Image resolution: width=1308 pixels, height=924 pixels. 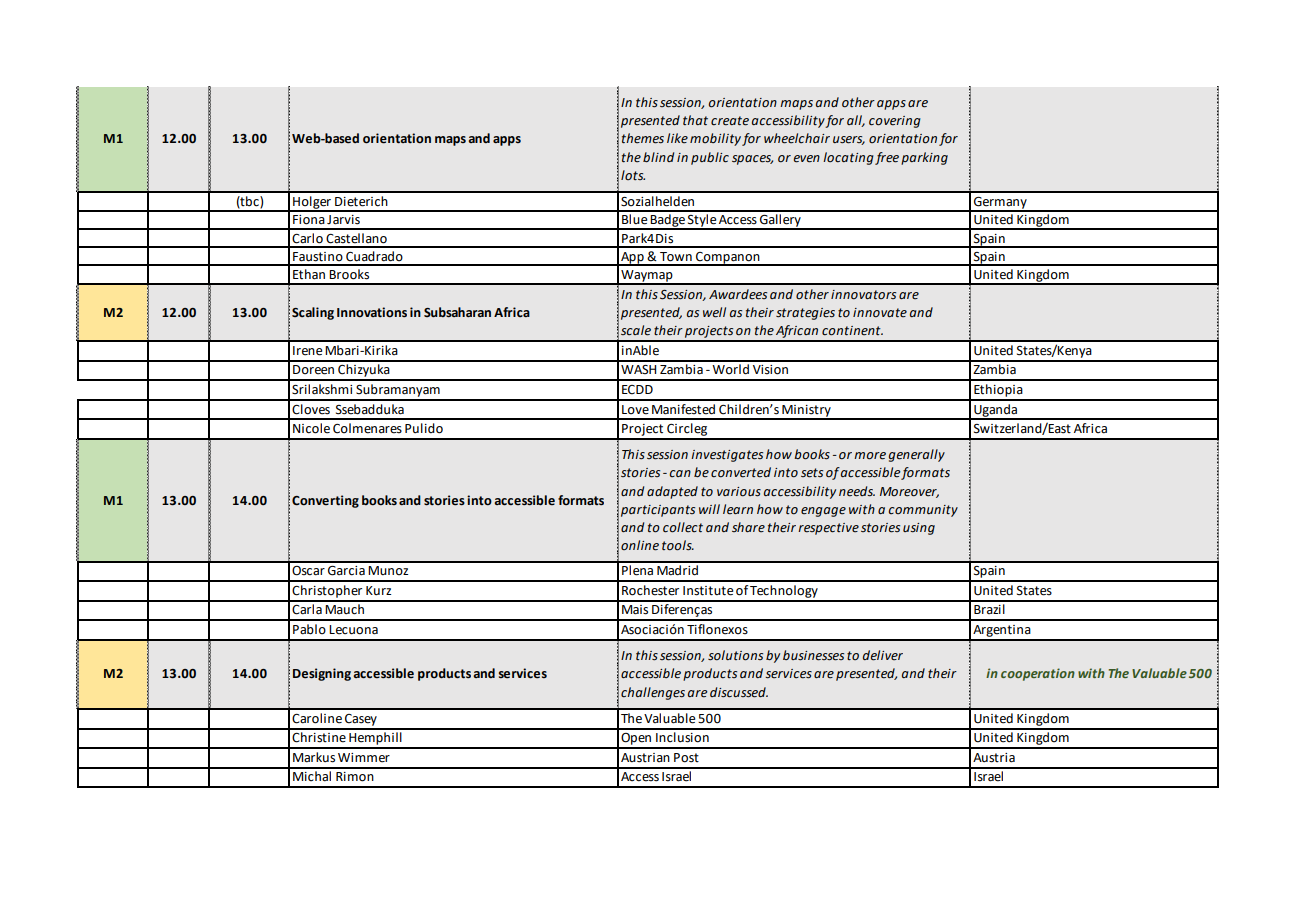 What do you see at coordinates (895, 122) in the page?
I see `covering` at bounding box center [895, 122].
